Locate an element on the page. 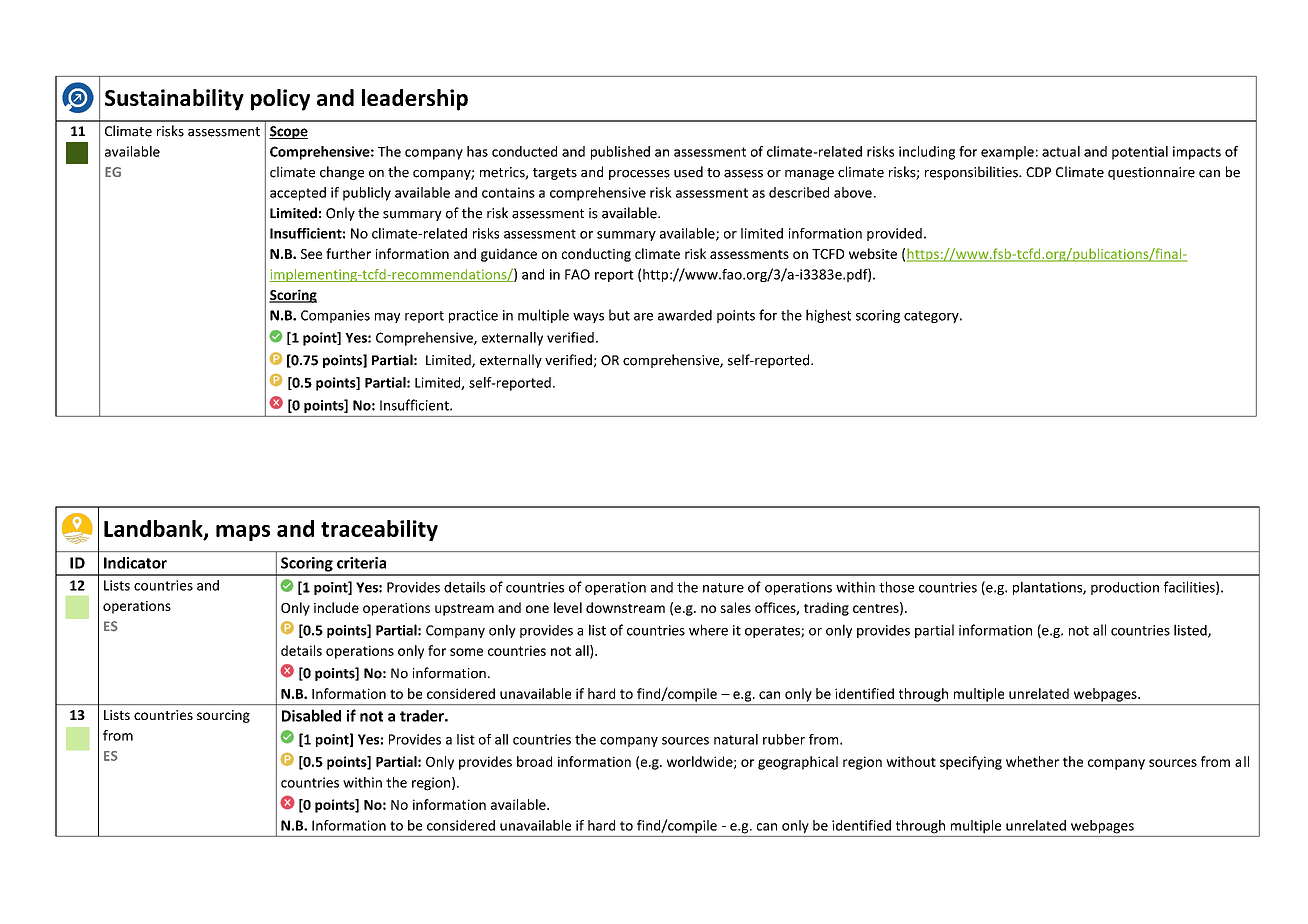  actual is located at coordinates (1061, 151).
